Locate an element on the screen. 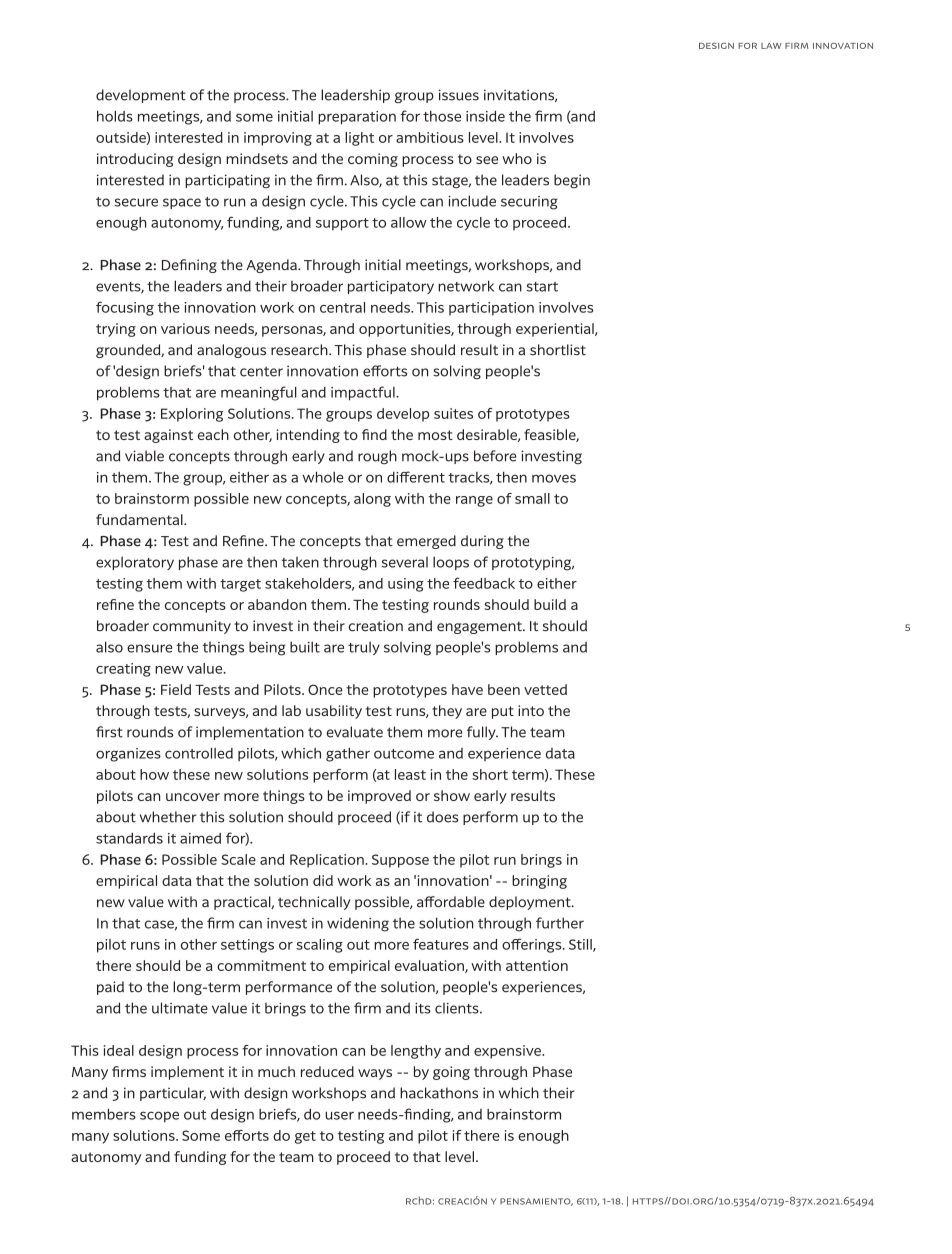 Image resolution: width=952 pixels, height=1254 pixels. loops is located at coordinates (451, 563).
